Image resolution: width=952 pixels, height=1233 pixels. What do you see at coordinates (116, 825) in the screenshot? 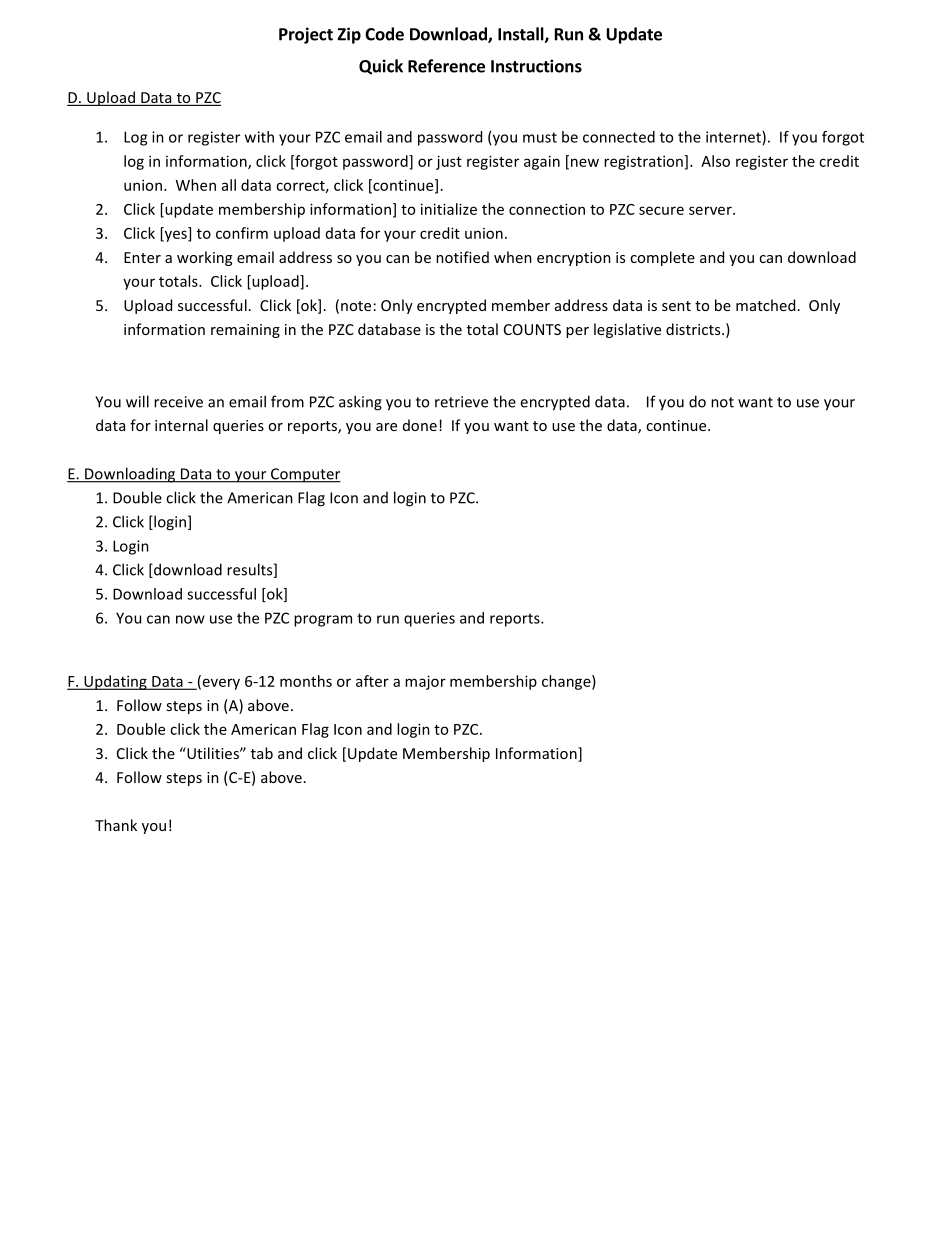
I see `Thank` at bounding box center [116, 825].
